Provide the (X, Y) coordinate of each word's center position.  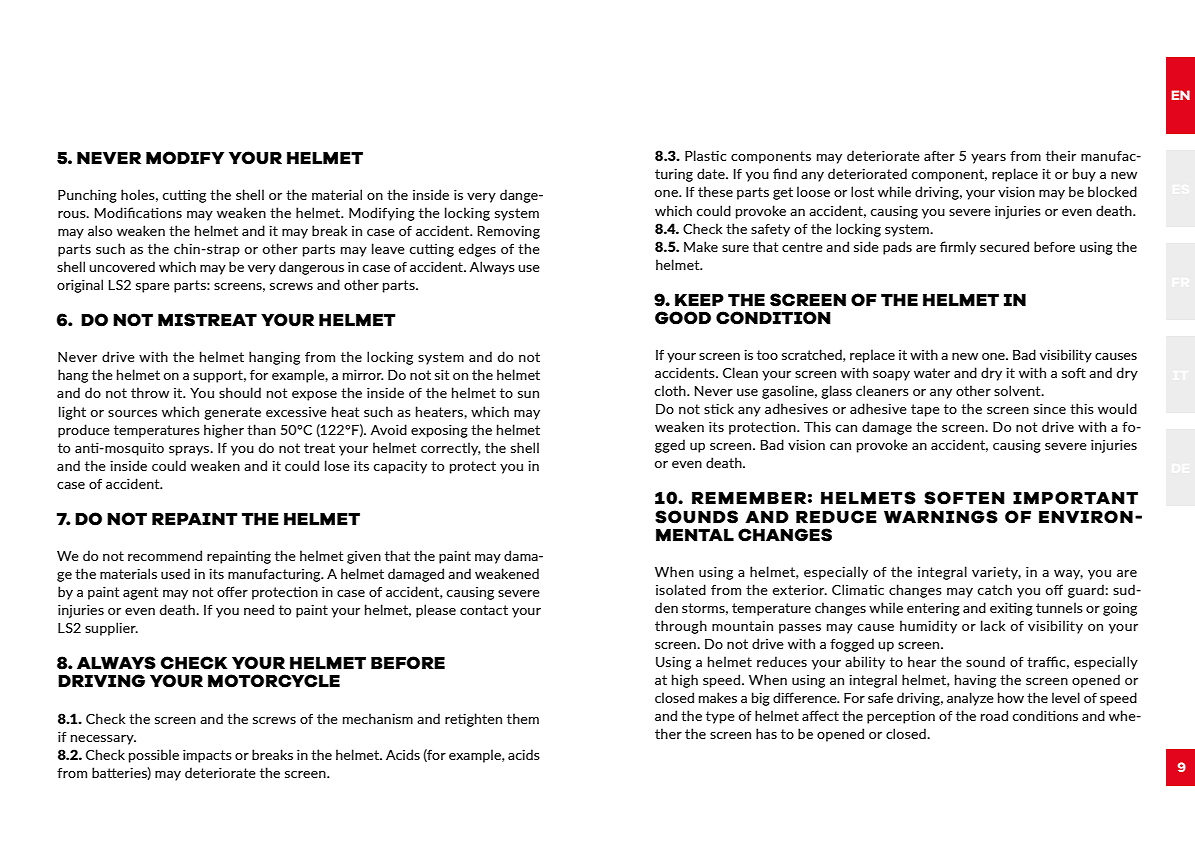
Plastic (705, 155)
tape (925, 410)
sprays (190, 451)
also (100, 230)
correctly (451, 449)
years (988, 159)
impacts (207, 756)
